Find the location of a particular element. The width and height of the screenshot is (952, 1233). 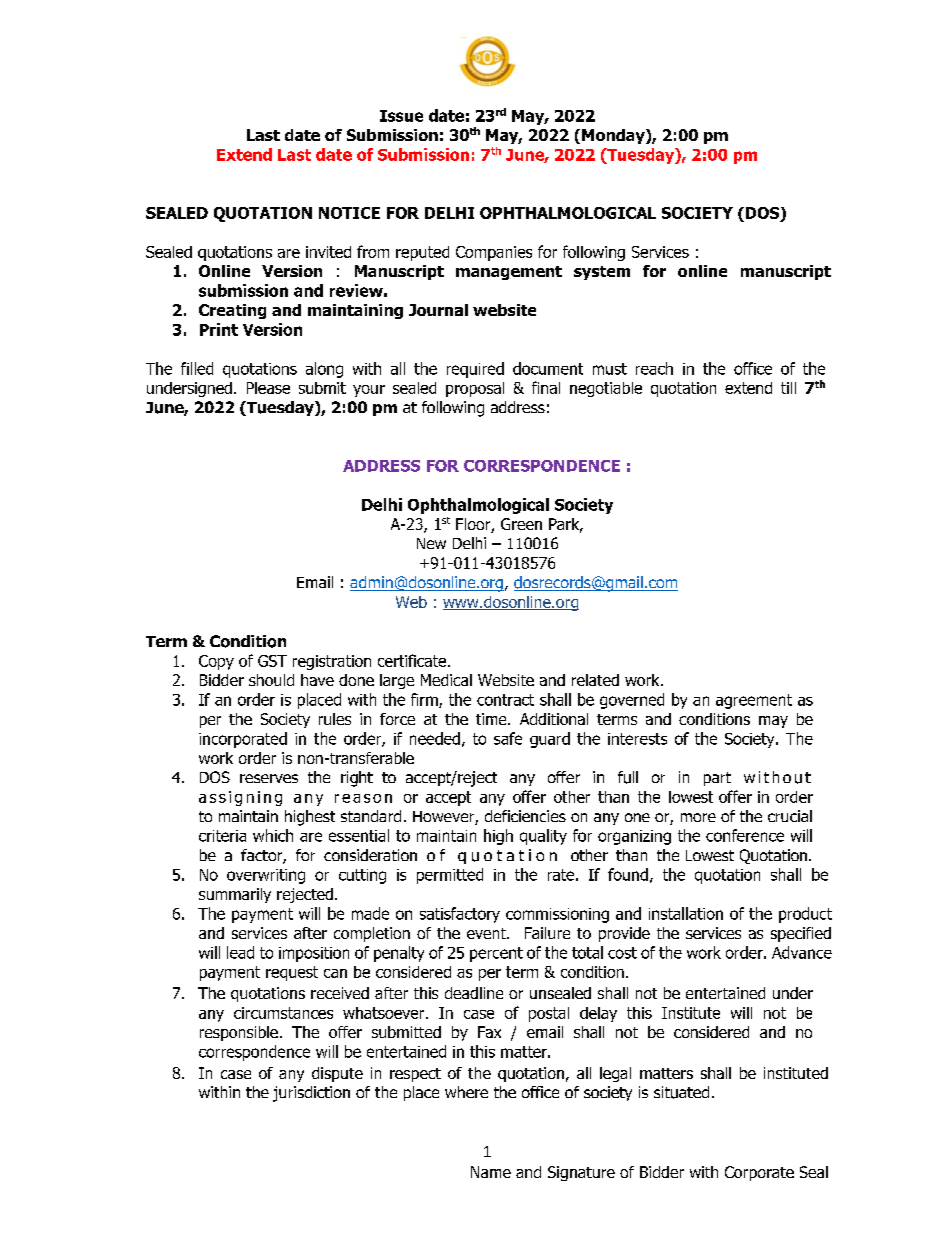

deficiencies is located at coordinates (525, 816).
